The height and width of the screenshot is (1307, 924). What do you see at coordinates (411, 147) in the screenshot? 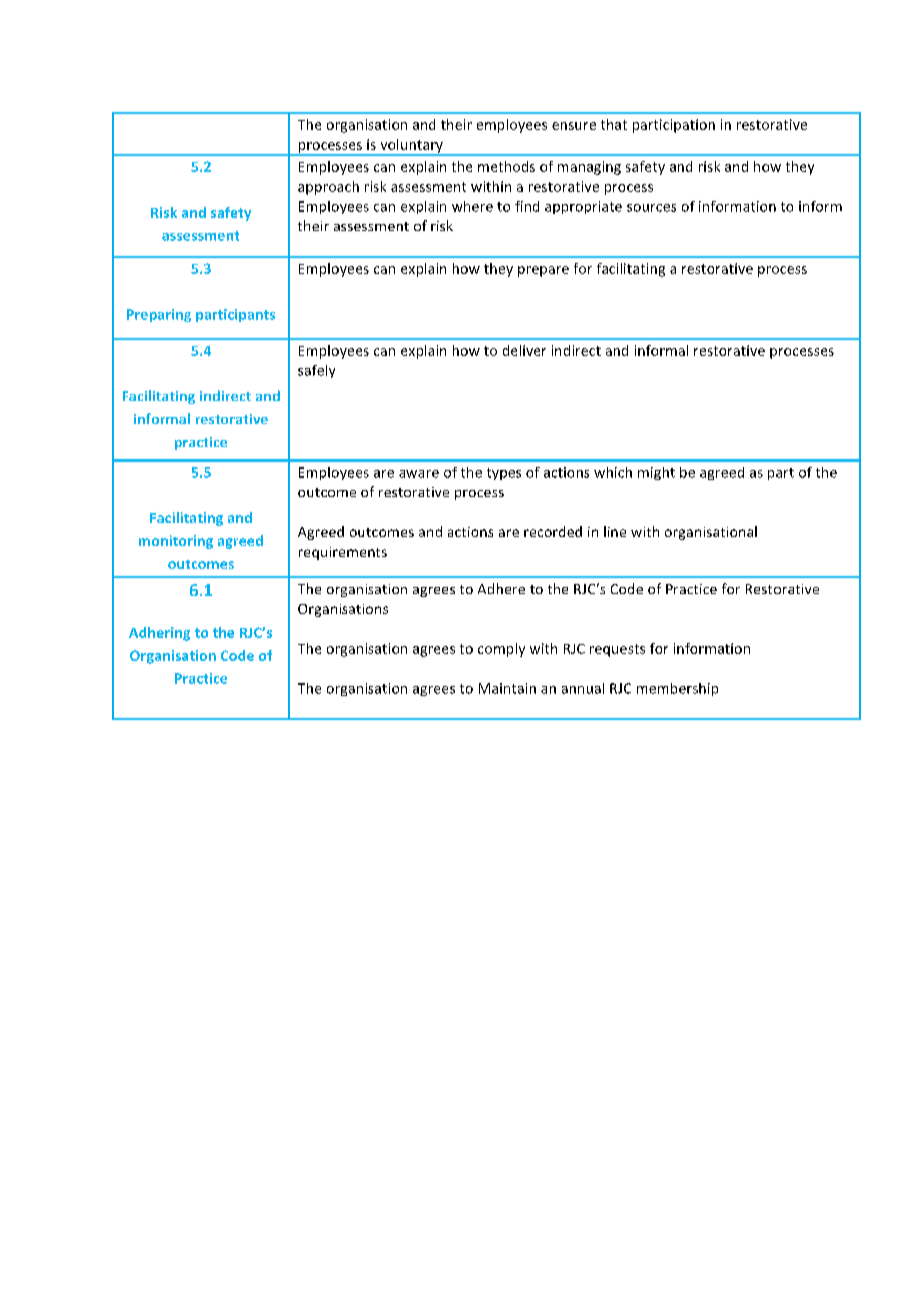
I see `voluntary` at bounding box center [411, 147].
